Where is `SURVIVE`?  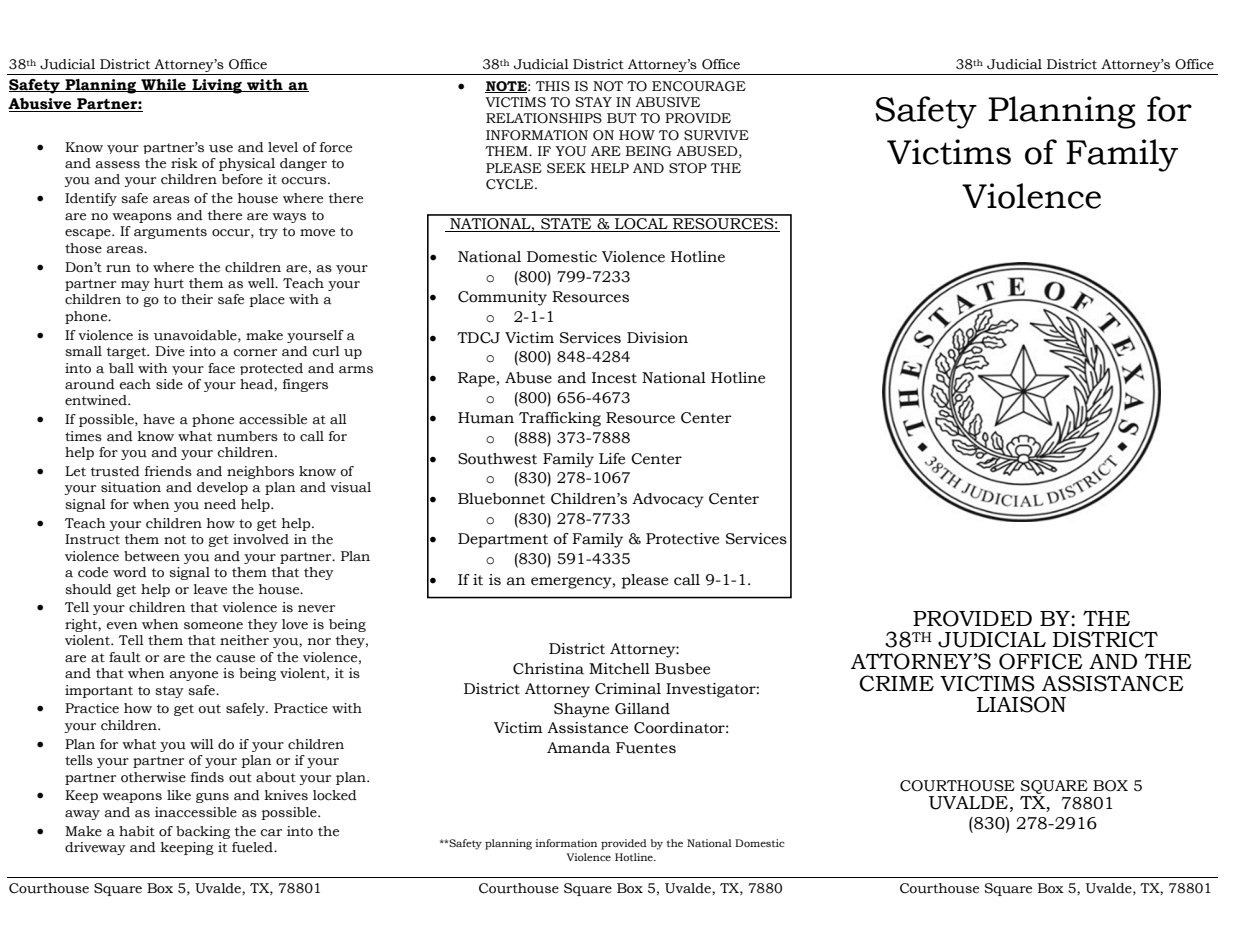
SURVIVE is located at coordinates (716, 135).
